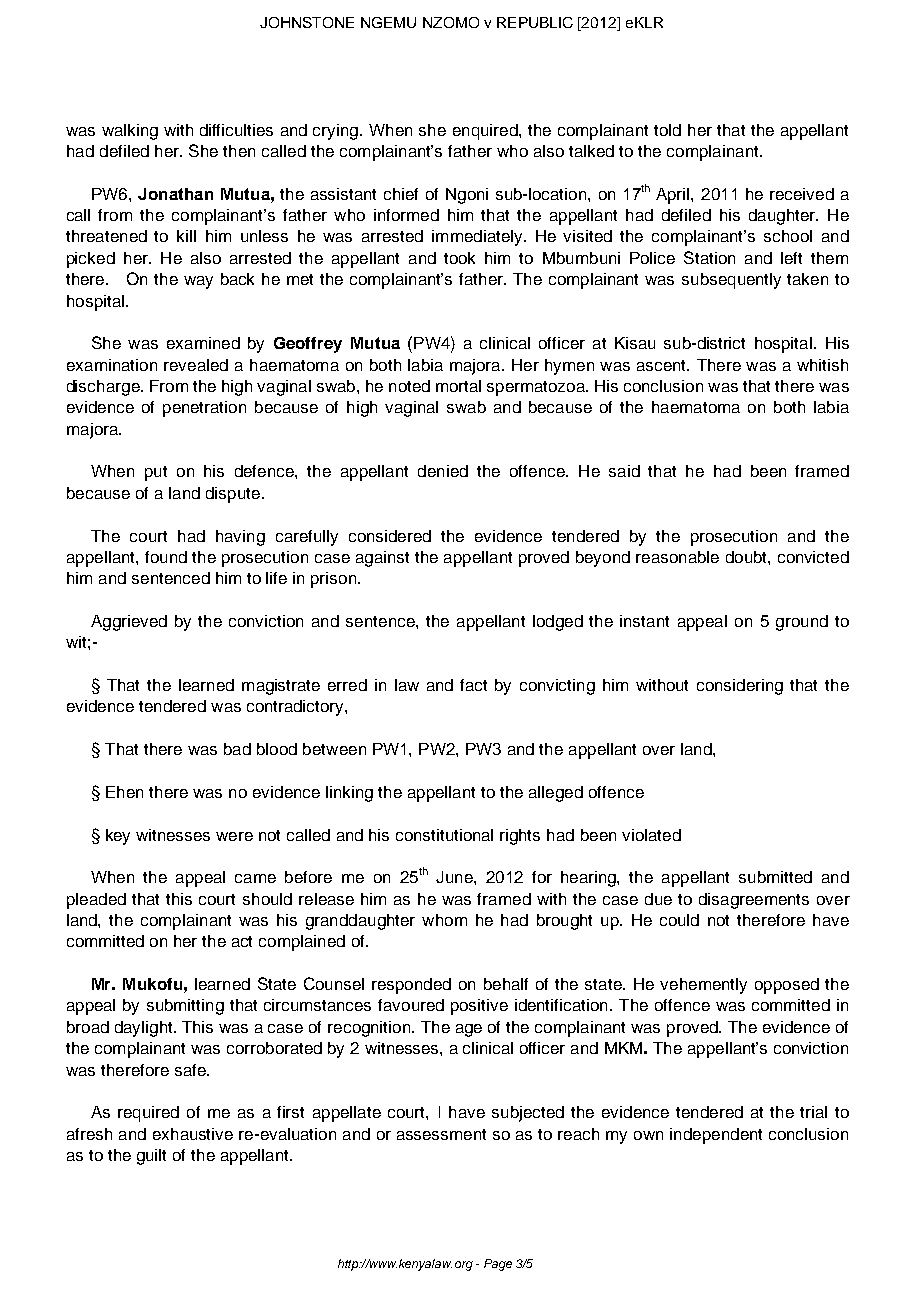  What do you see at coordinates (129, 623) in the document?
I see `Aggrieved` at bounding box center [129, 623].
